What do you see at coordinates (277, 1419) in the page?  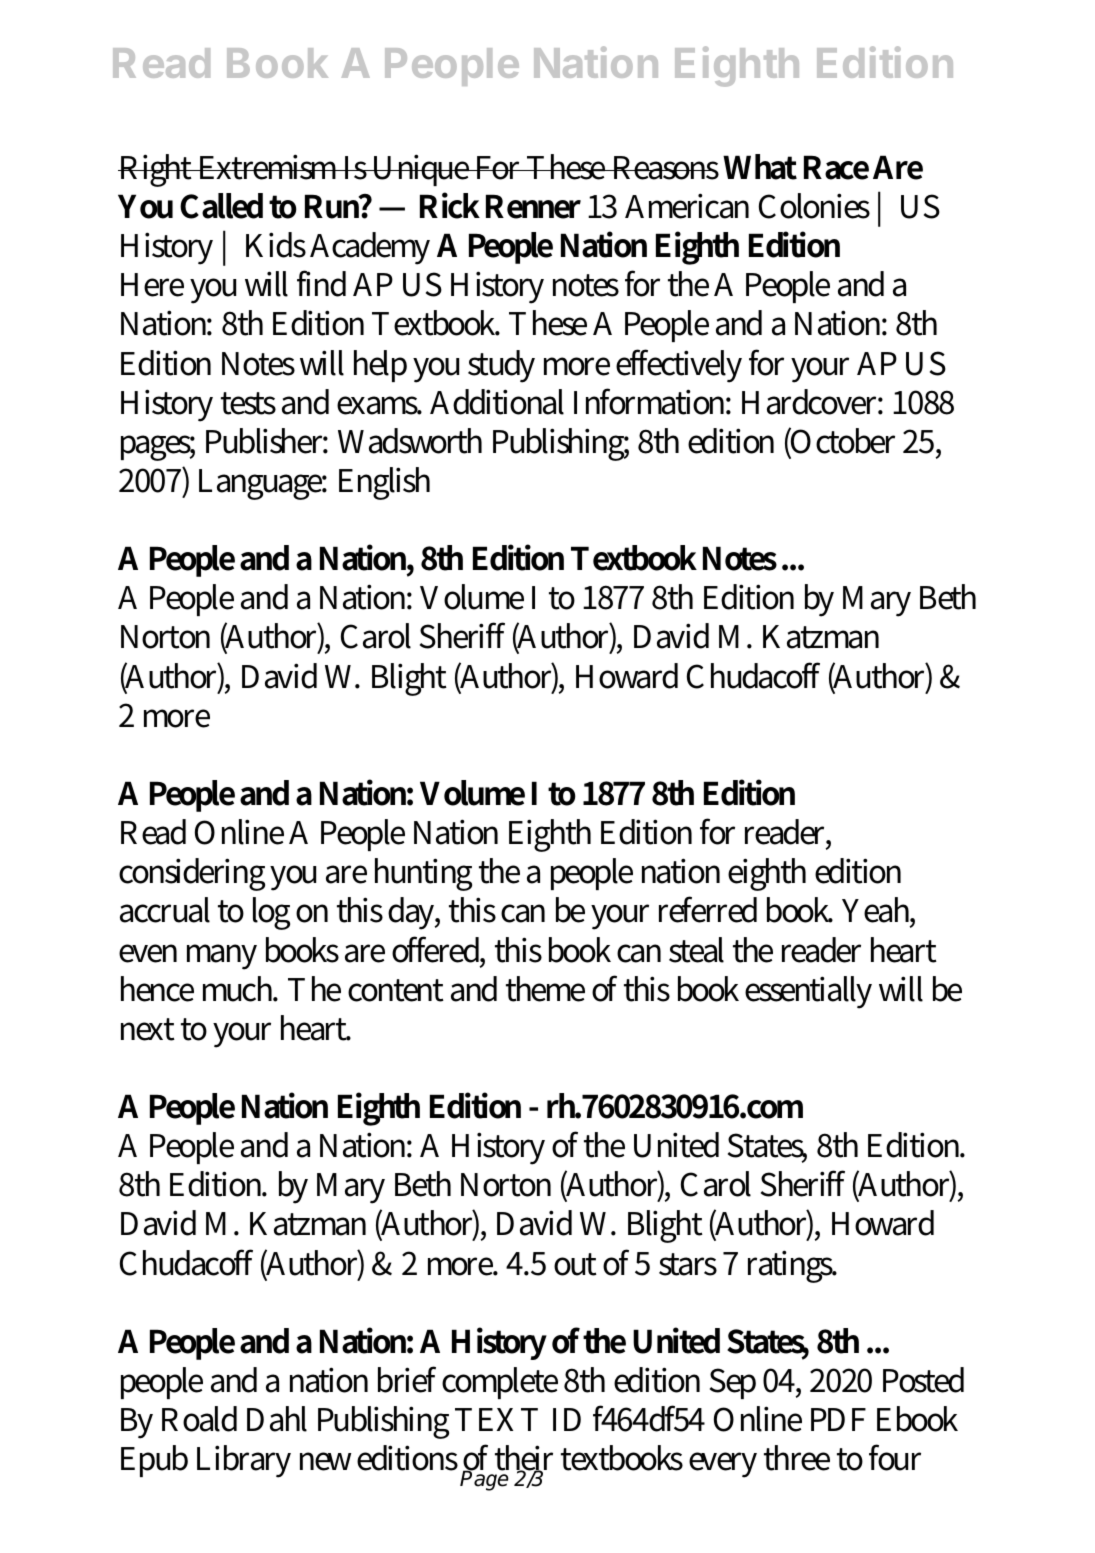 I see `Dahl` at bounding box center [277, 1419].
